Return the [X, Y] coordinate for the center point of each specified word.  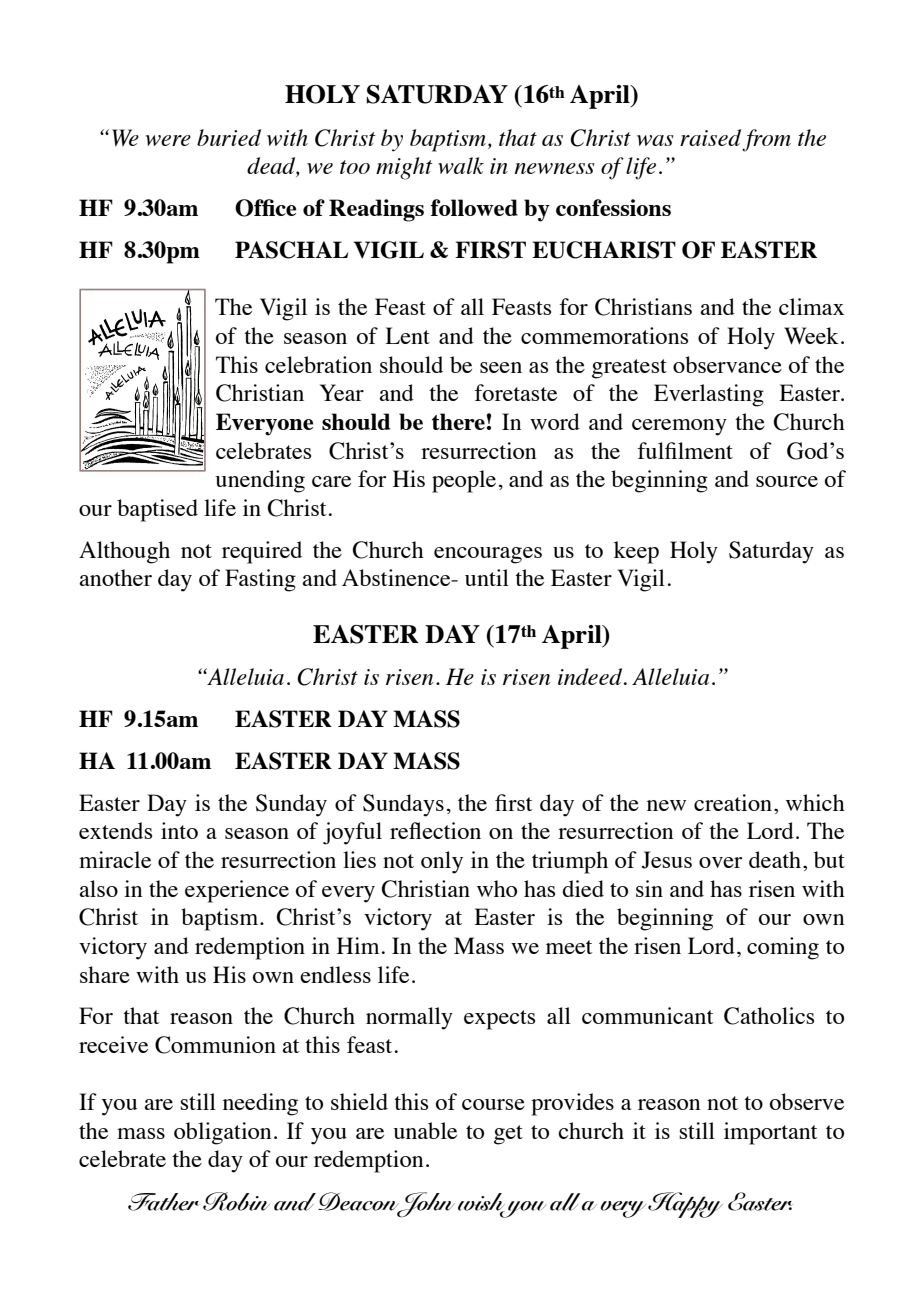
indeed [591, 676]
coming [783, 948]
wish [481, 1203]
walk [461, 165]
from [766, 140]
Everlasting [709, 395]
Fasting [260, 580]
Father [163, 1202]
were [168, 140]
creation [733, 802]
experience [237, 891]
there [458, 421]
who [497, 888]
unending [260, 481]
